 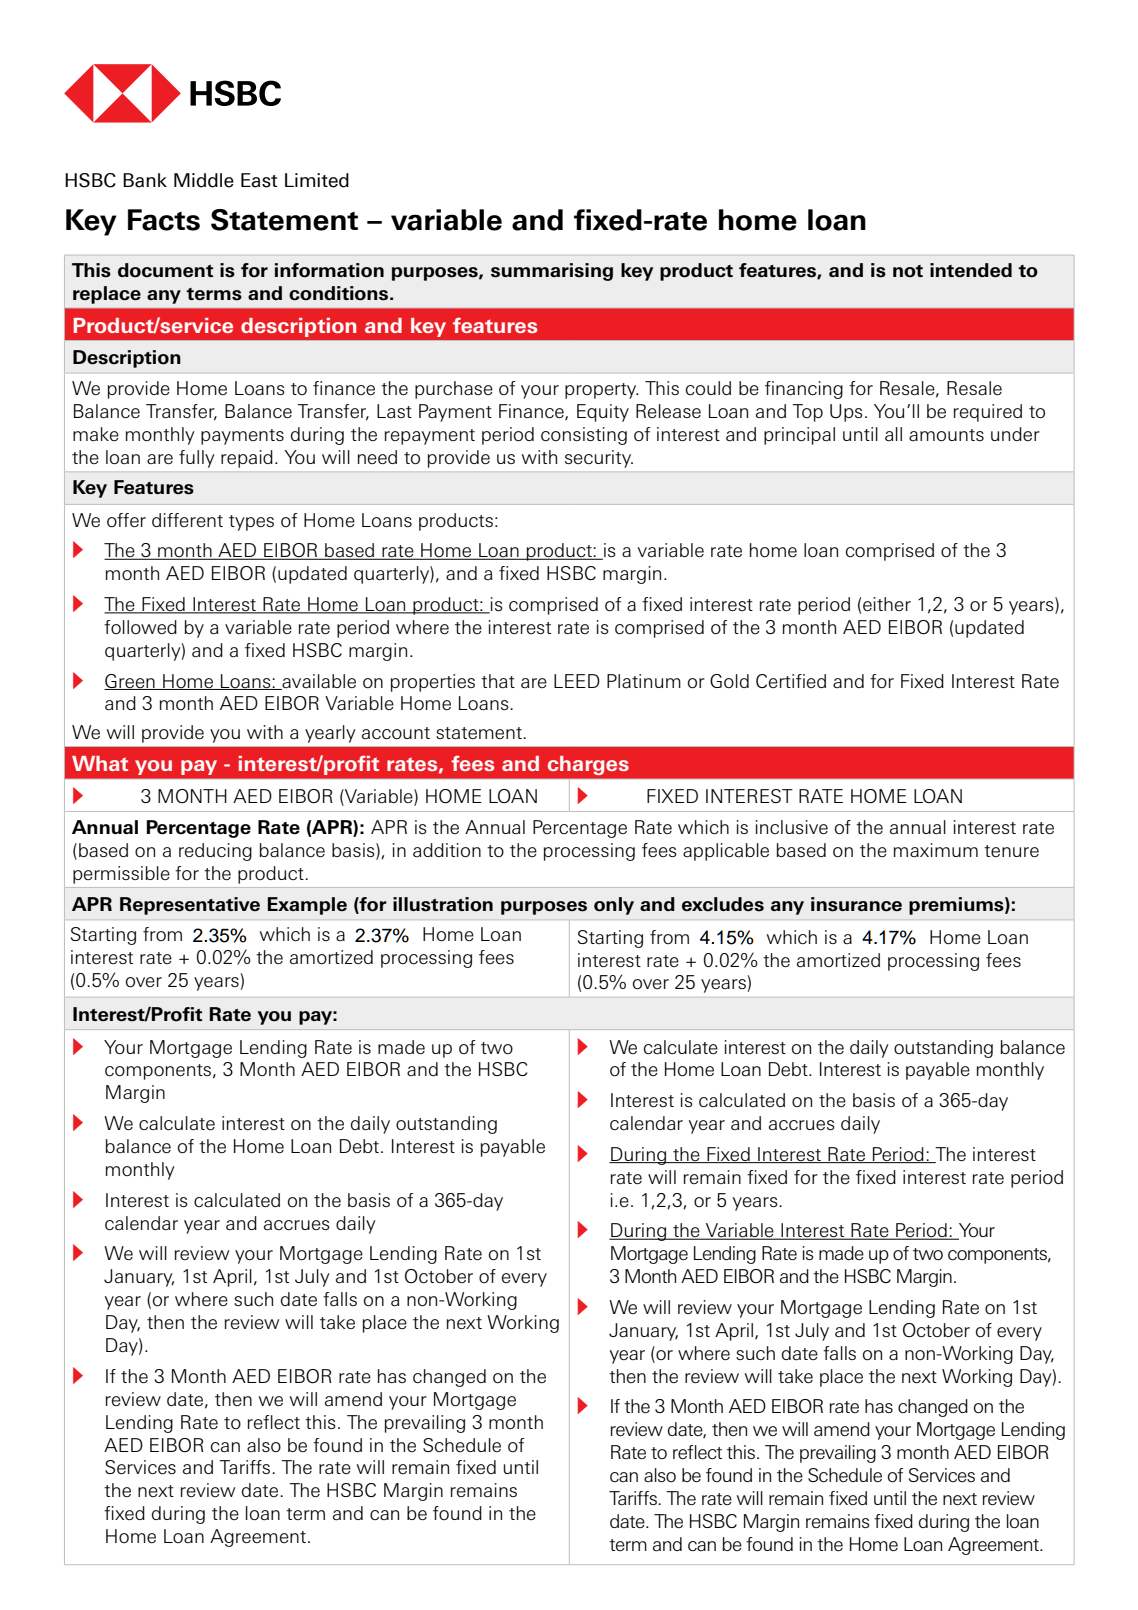 What do you see at coordinates (946, 435) in the screenshot?
I see `amounts` at bounding box center [946, 435].
